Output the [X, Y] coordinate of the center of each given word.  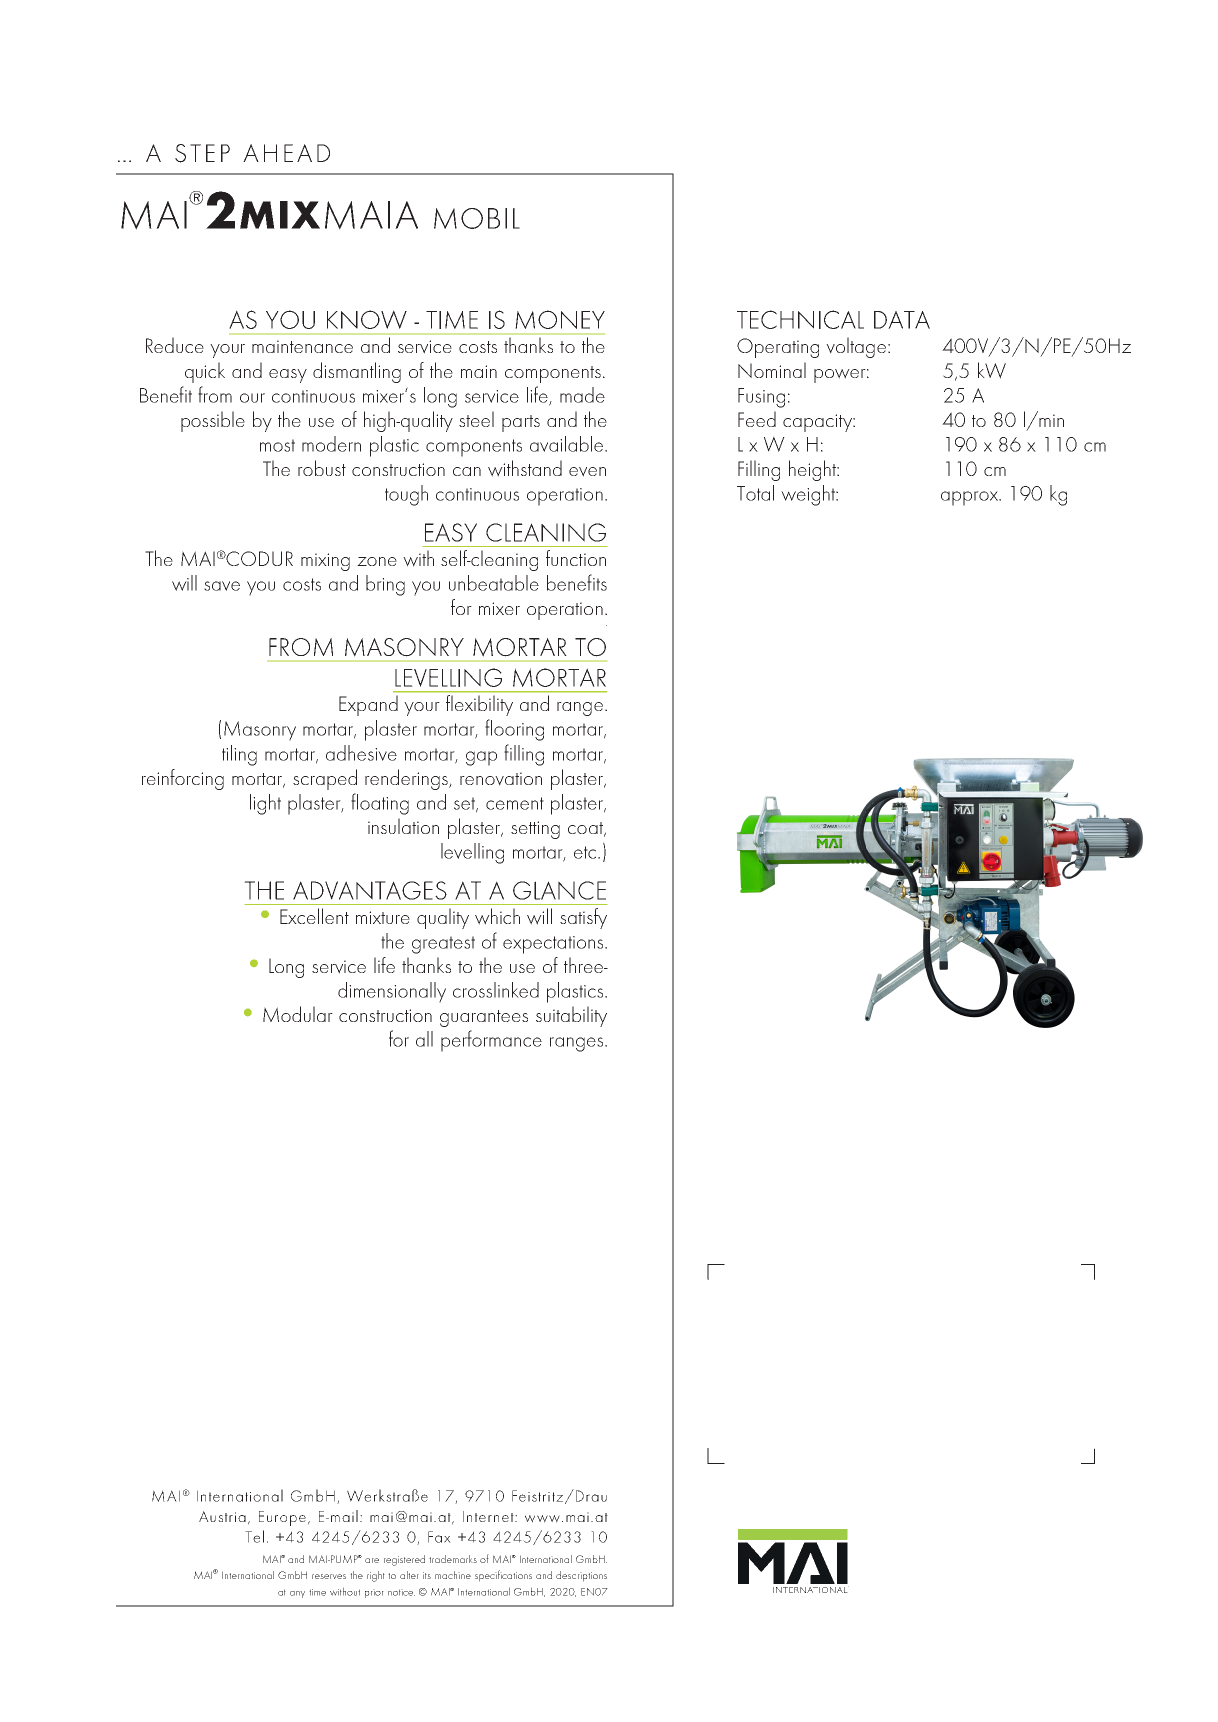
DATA [902, 320]
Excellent [314, 916]
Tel [254, 1536]
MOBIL [477, 218]
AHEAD [286, 153]
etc [586, 852]
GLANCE [559, 890]
